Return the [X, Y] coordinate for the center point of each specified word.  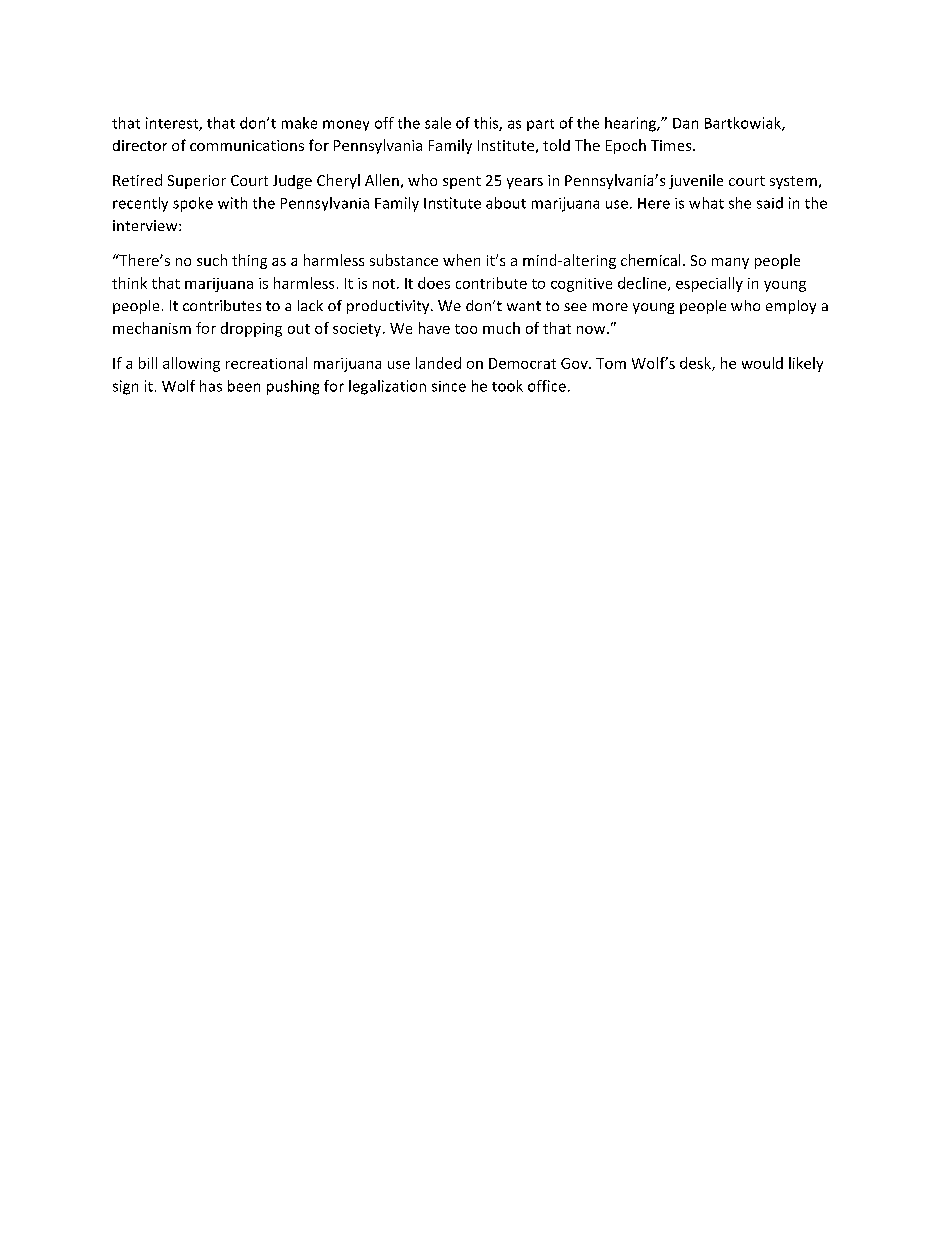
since [449, 386]
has [211, 386]
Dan [685, 123]
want [524, 306]
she [740, 203]
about [506, 203]
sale [438, 123]
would [762, 363]
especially [709, 284]
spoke [193, 204]
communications [247, 145]
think [129, 283]
